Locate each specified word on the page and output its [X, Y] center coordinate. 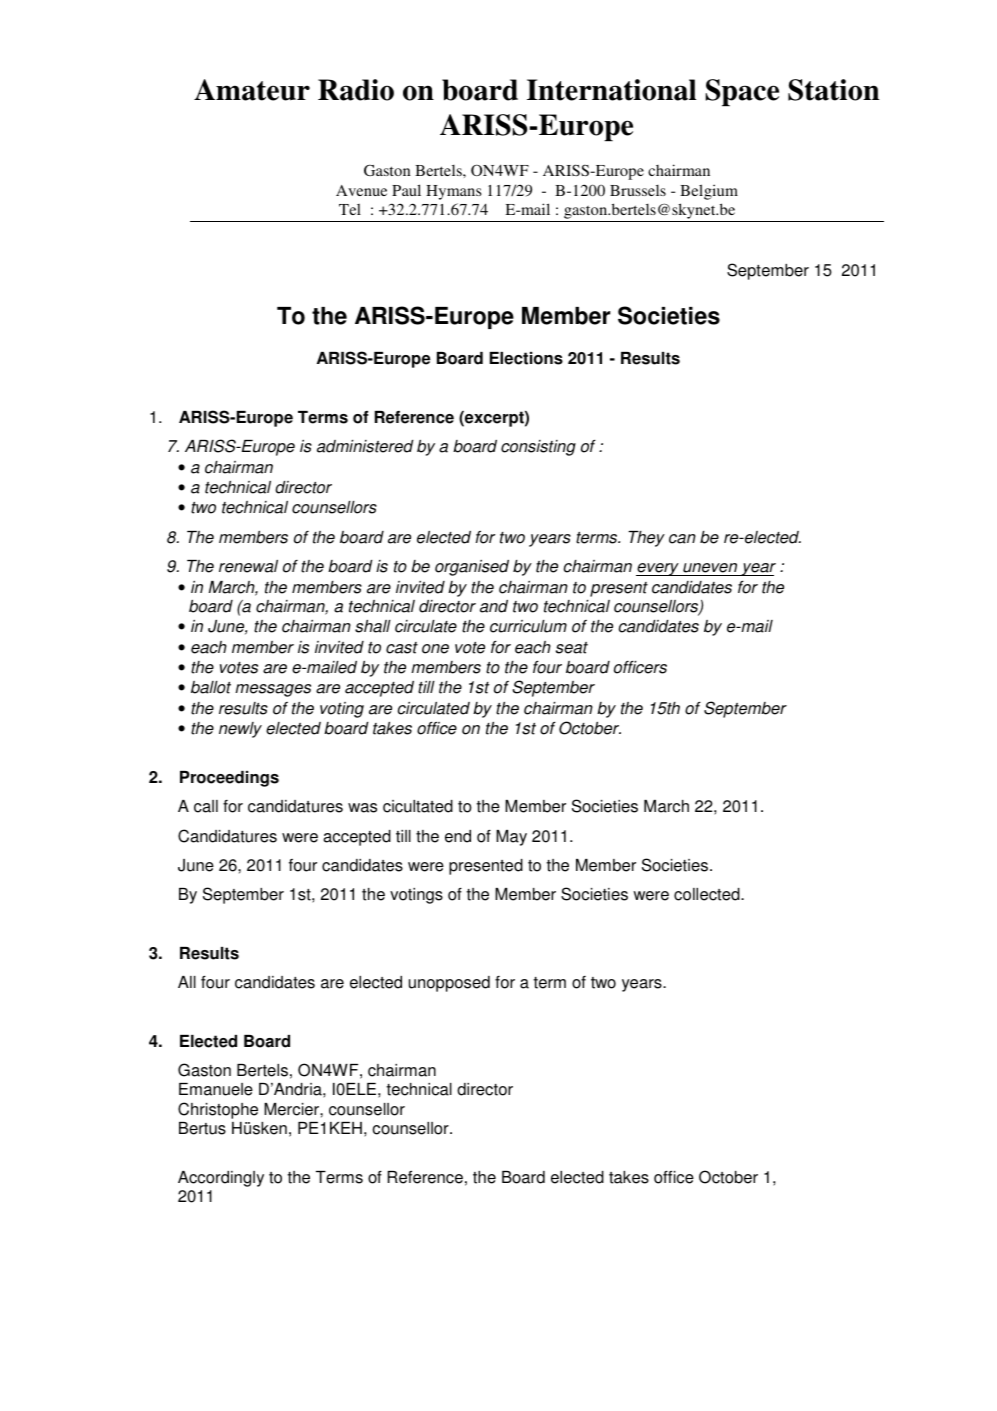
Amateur [252, 90]
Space [742, 92]
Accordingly [221, 1179]
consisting [538, 448]
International [611, 90]
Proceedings [229, 779]
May [511, 838]
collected [708, 894]
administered [365, 446]
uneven [710, 569]
